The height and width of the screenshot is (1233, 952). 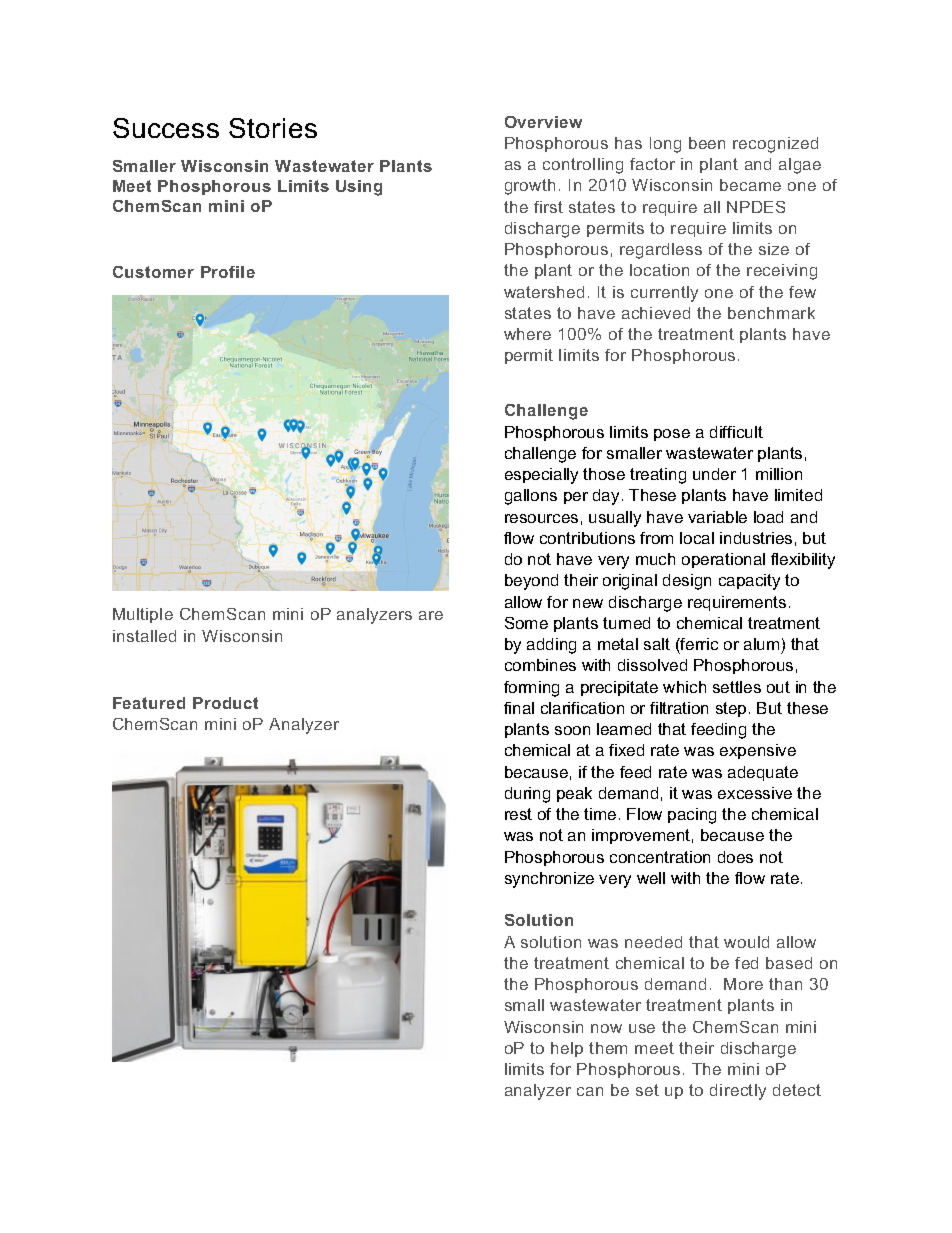 What do you see at coordinates (707, 143) in the screenshot?
I see `been` at bounding box center [707, 143].
